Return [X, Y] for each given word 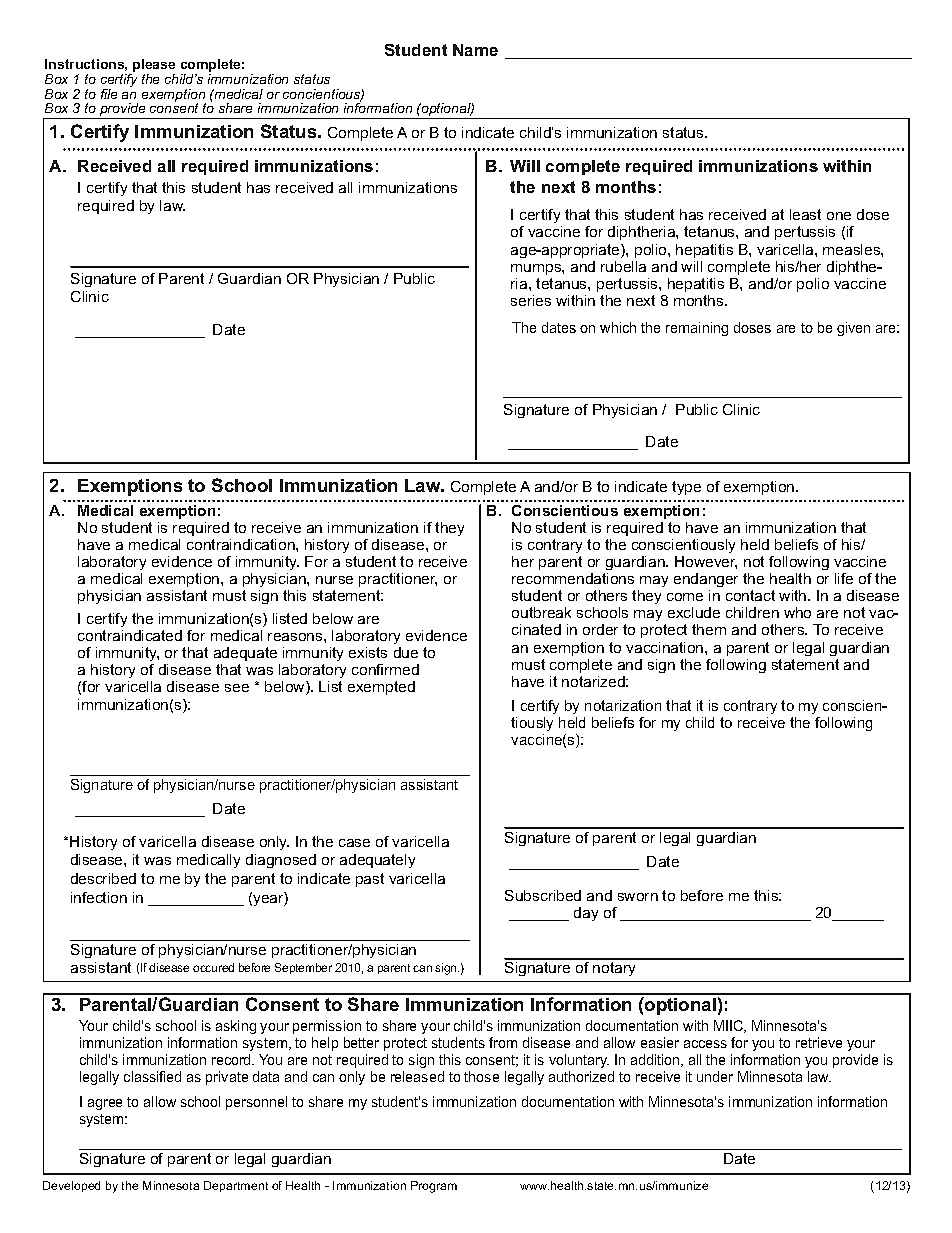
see [237, 688]
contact [750, 595]
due [406, 652]
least [805, 214]
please [153, 67]
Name [475, 50]
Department [236, 1186]
